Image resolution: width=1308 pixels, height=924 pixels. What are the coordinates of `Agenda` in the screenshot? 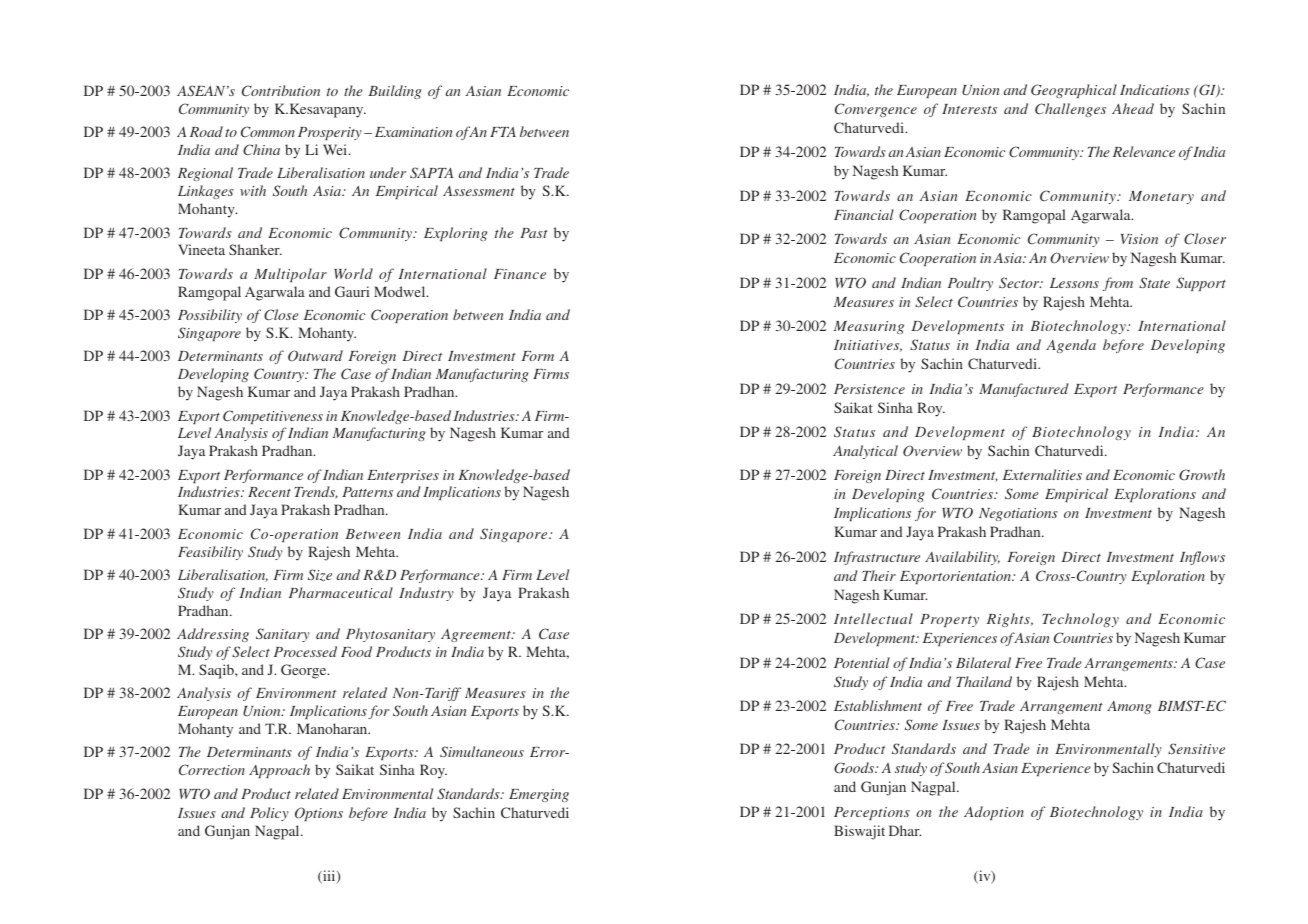 It's located at (1071, 346).
